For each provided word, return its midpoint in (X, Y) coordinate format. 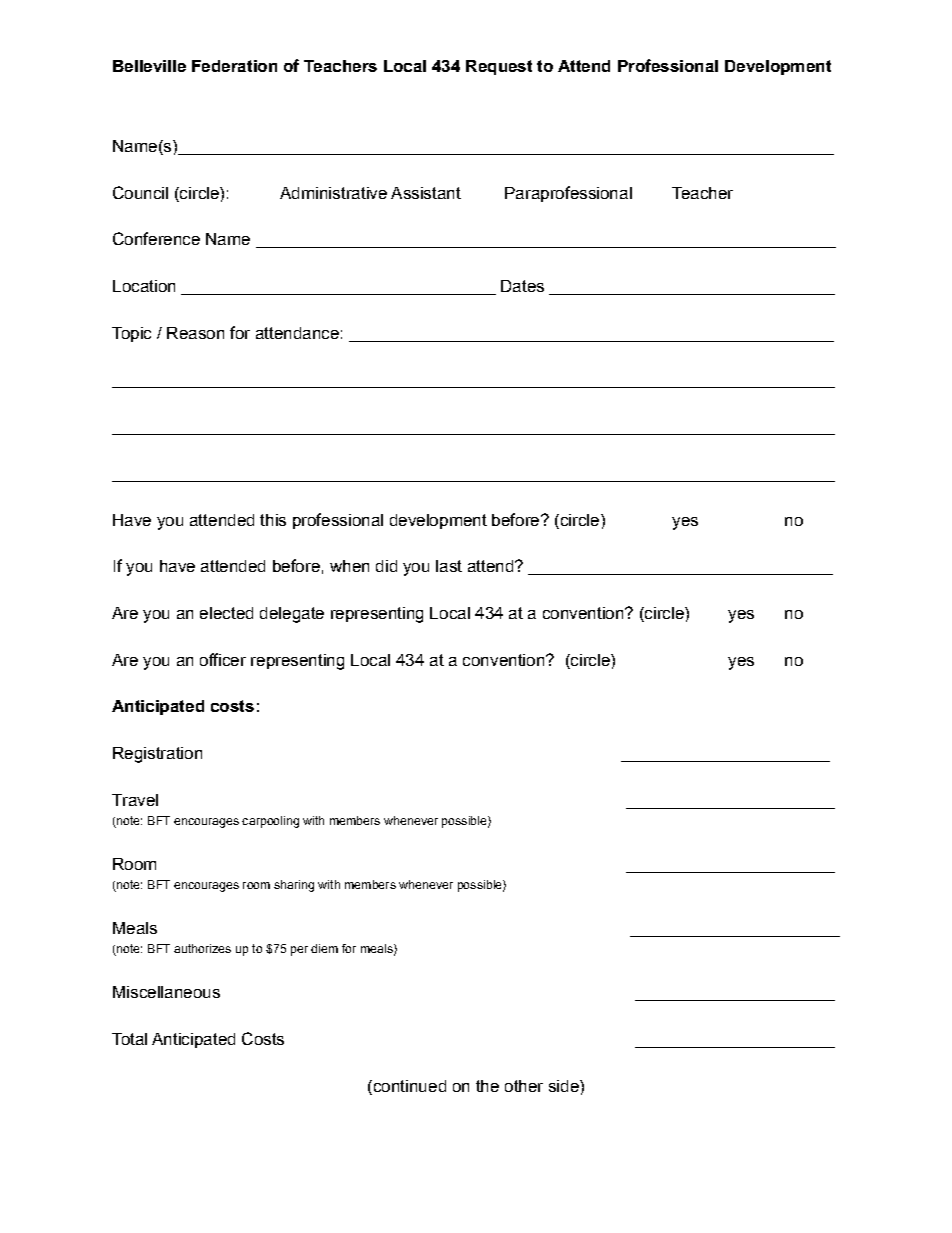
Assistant (426, 193)
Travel (135, 800)
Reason (195, 333)
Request (499, 67)
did (386, 566)
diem (324, 948)
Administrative (333, 193)
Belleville (149, 66)
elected (226, 613)
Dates (522, 286)
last (449, 566)
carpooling (270, 822)
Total (129, 1039)
